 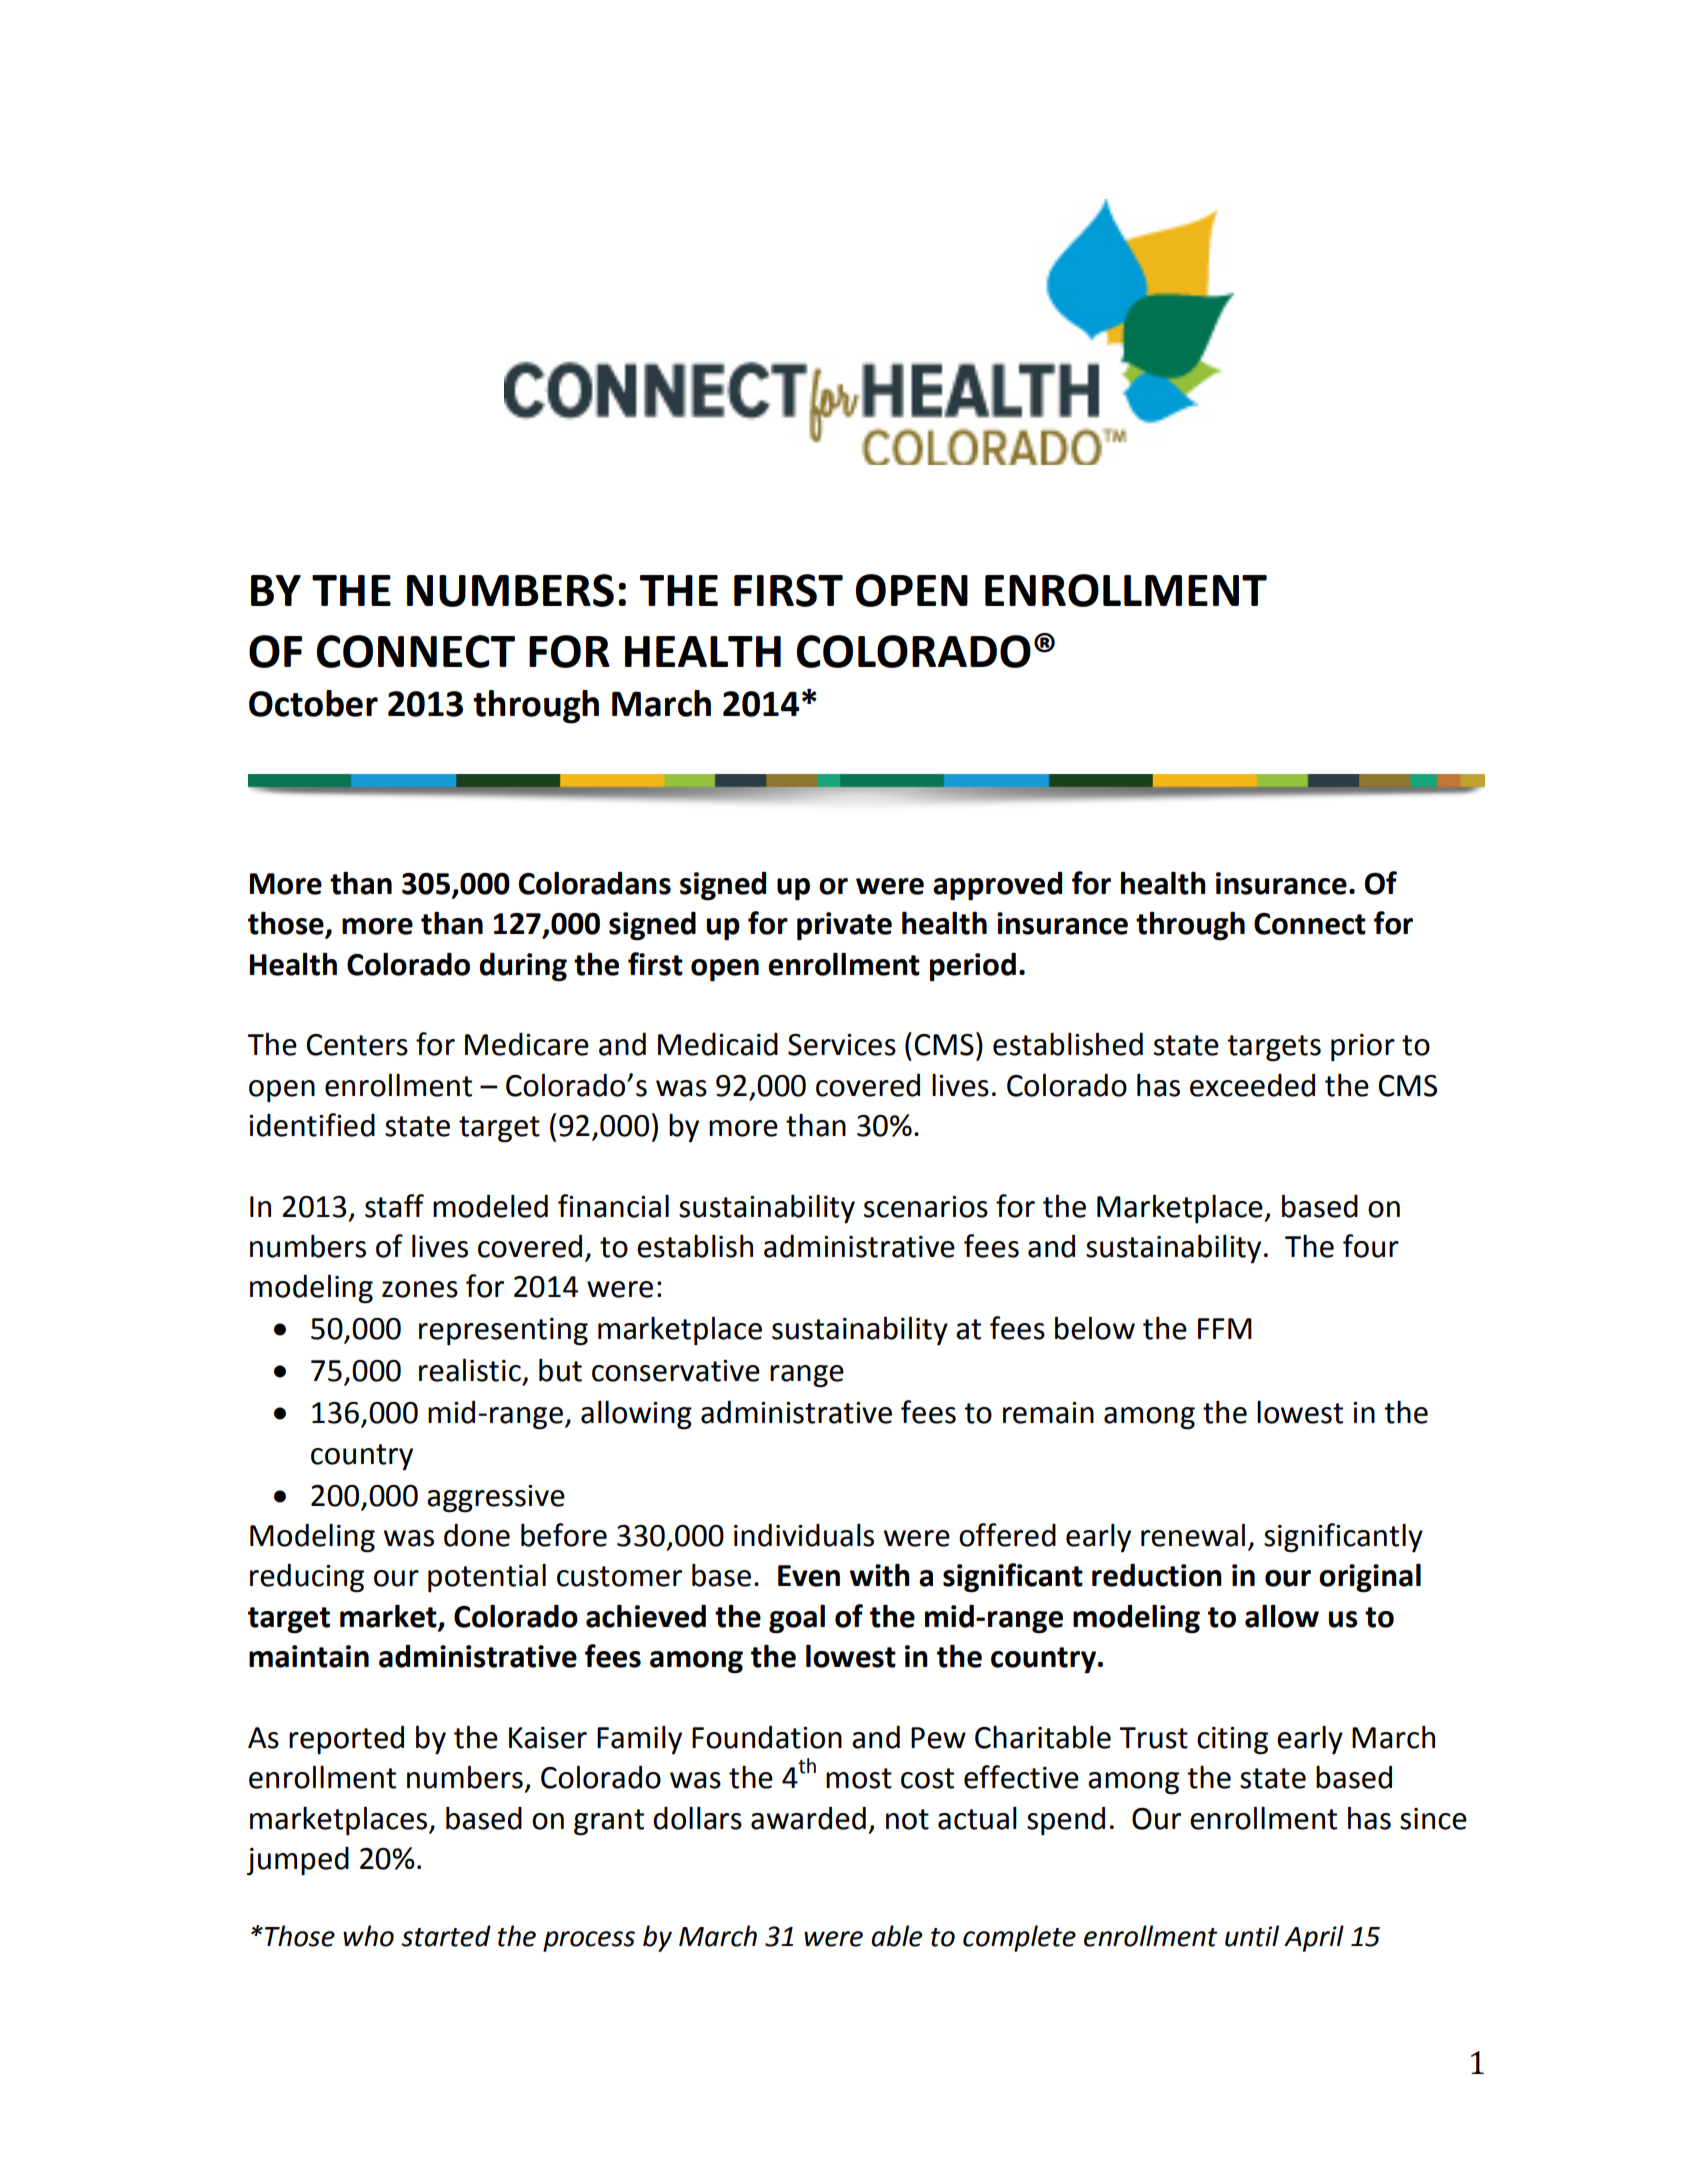 What do you see at coordinates (997, 886) in the screenshot?
I see `approved` at bounding box center [997, 886].
